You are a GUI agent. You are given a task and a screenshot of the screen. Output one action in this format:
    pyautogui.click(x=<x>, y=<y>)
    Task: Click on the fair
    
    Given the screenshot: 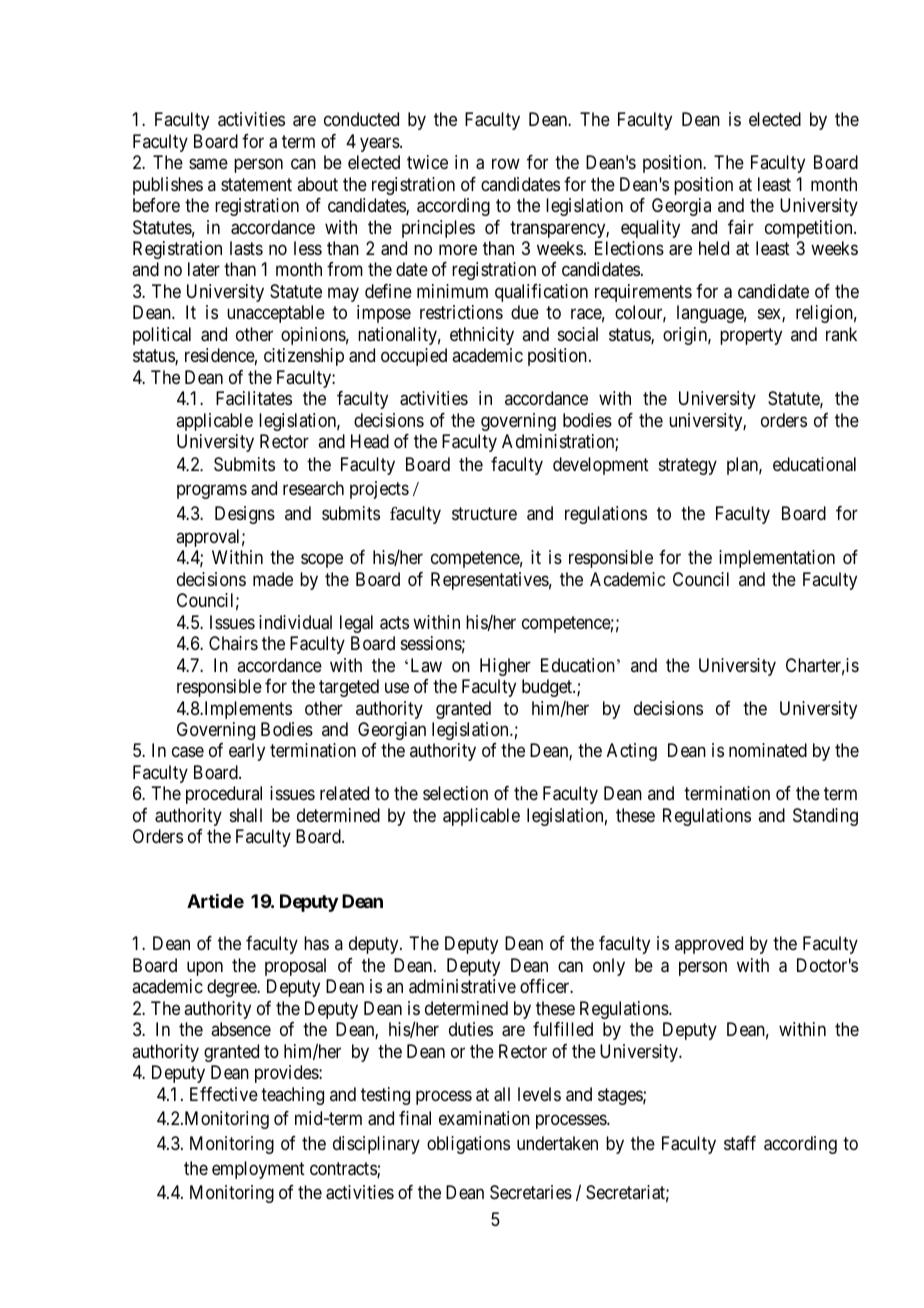 What is the action you would take?
    pyautogui.click(x=741, y=227)
